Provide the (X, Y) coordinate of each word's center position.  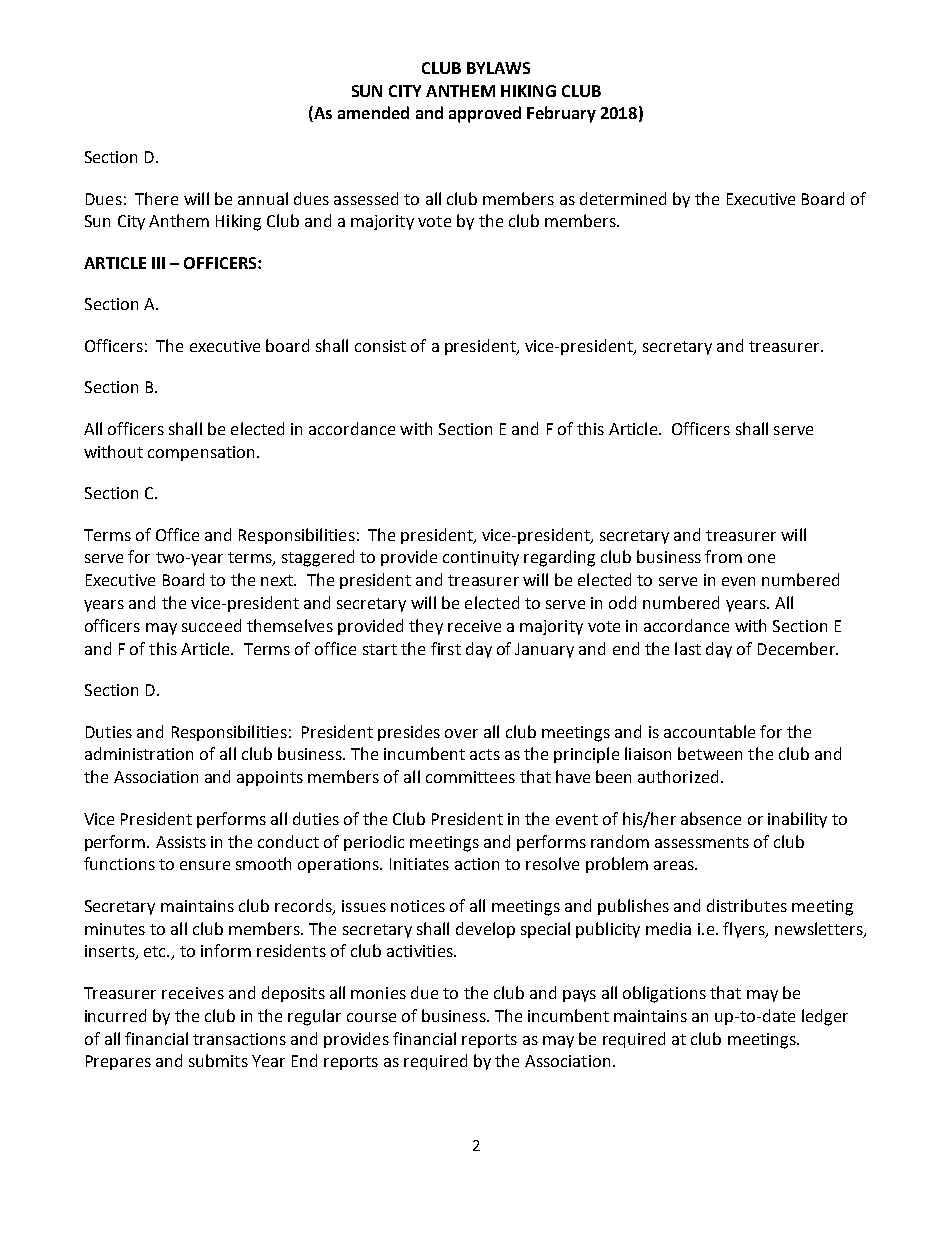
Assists (181, 842)
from (723, 556)
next (278, 580)
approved (485, 114)
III (158, 263)
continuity (481, 558)
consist (380, 346)
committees (470, 777)
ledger (825, 1017)
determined (623, 198)
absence (711, 818)
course (371, 1017)
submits (218, 1060)
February (561, 114)
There (156, 198)
